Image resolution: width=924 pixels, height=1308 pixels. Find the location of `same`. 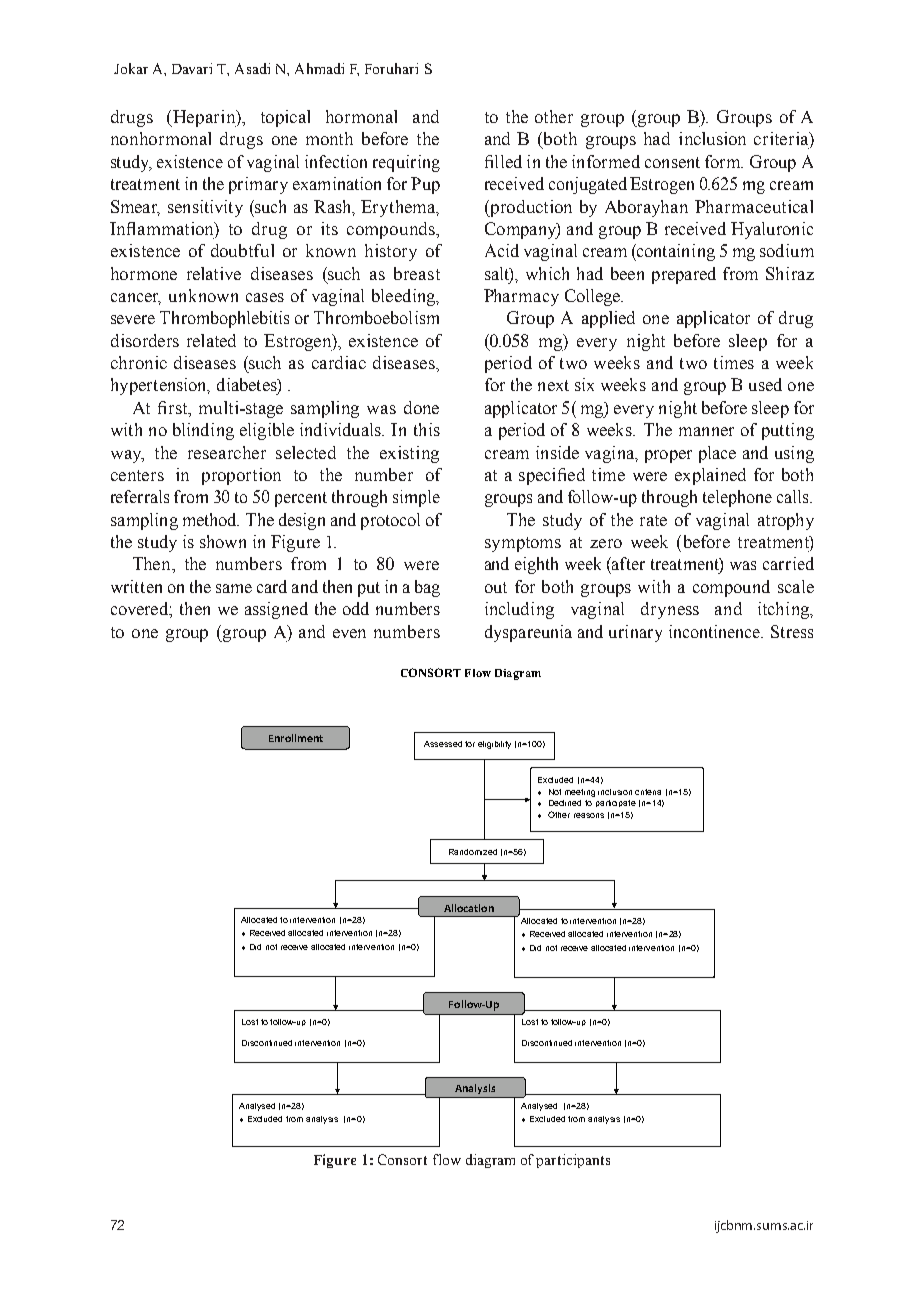

same is located at coordinates (234, 588).
